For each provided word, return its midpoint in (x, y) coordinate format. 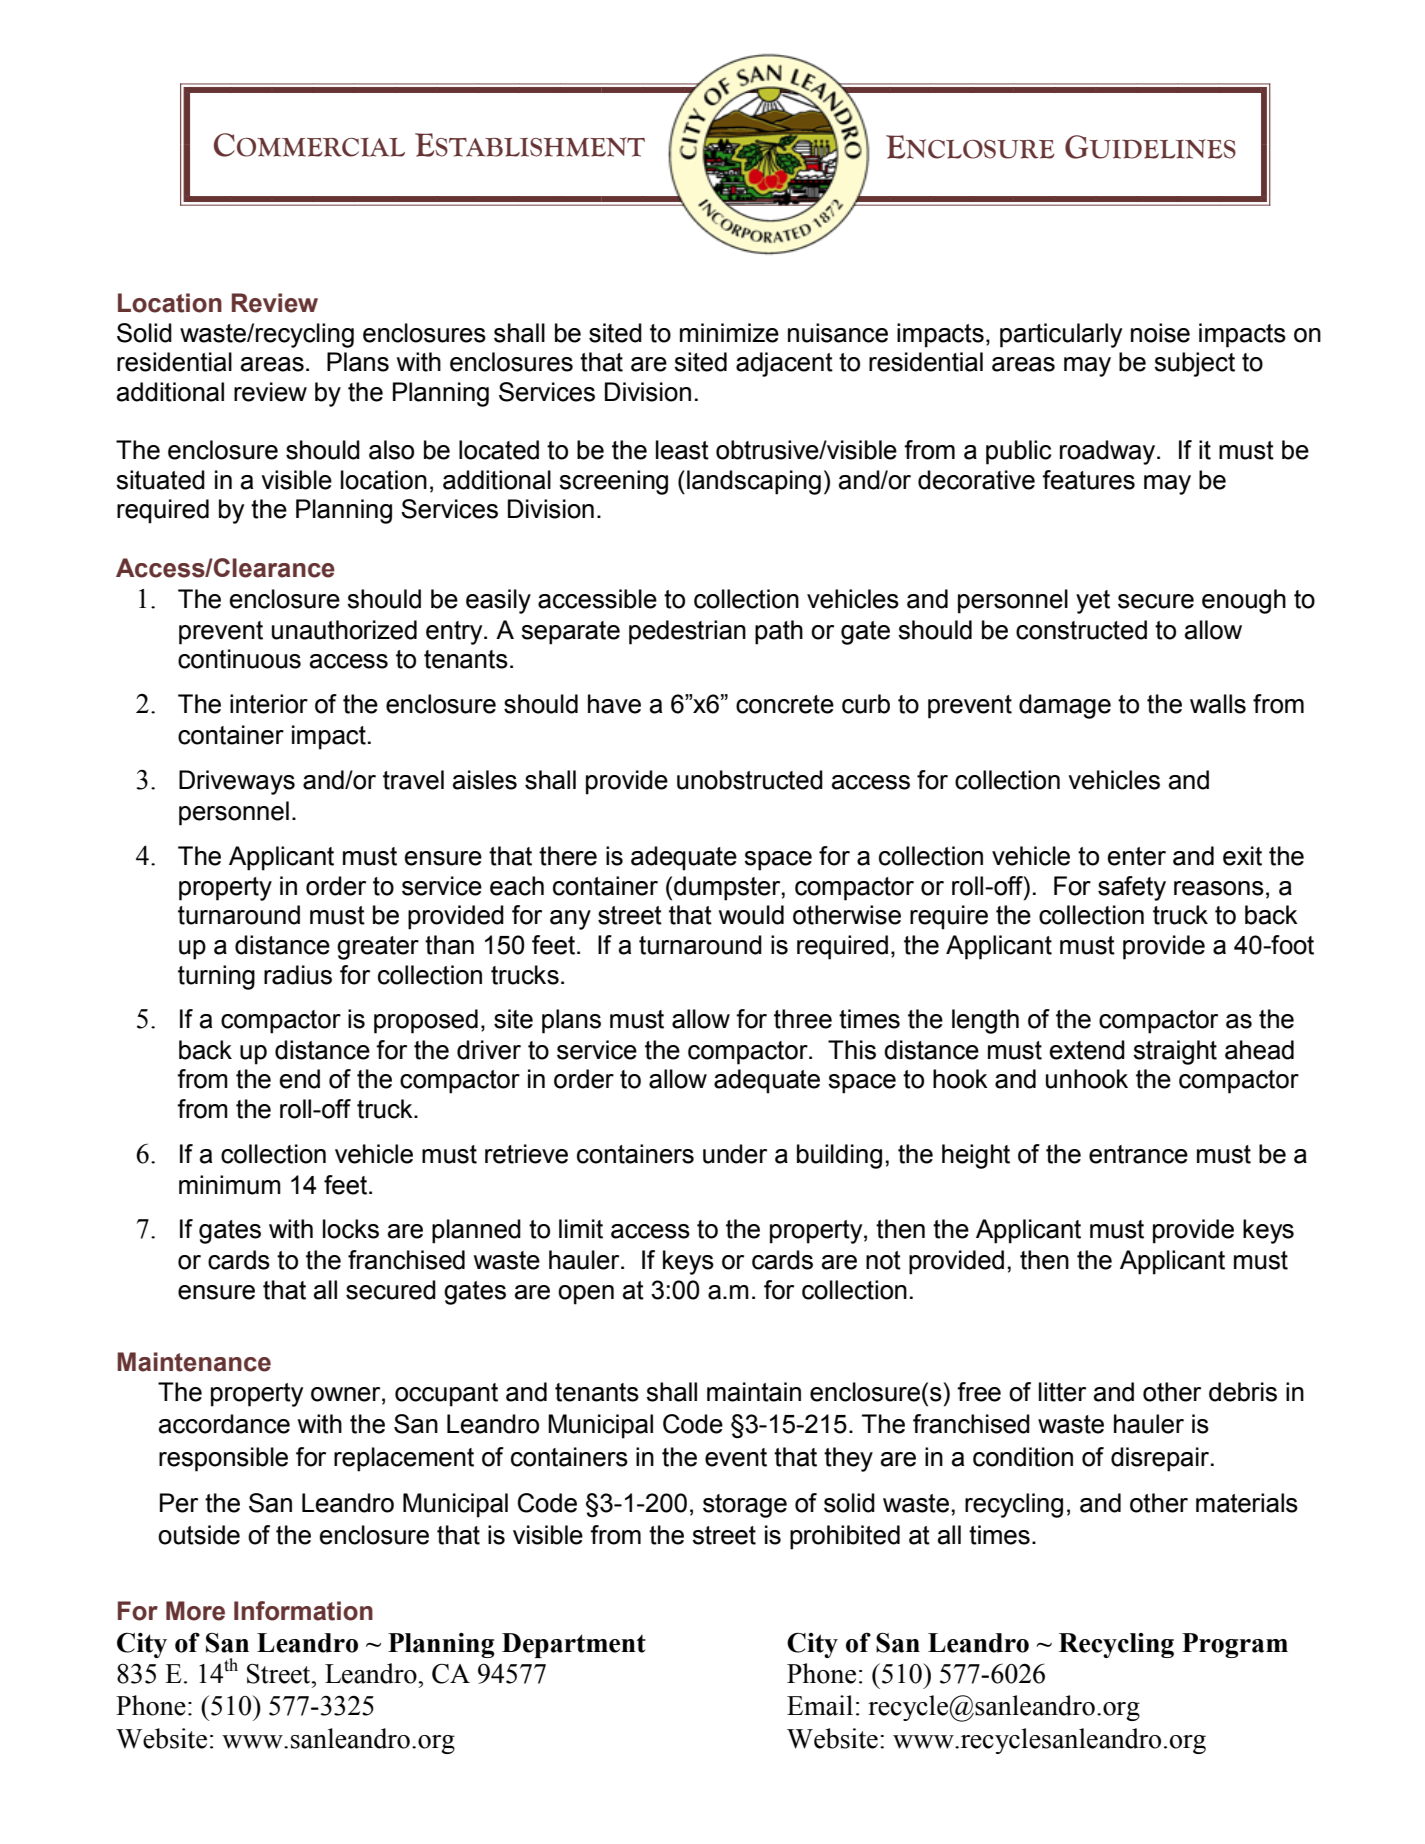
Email (820, 1705)
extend (1087, 1050)
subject (1194, 364)
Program (1235, 1645)
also (391, 450)
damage (1065, 706)
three (803, 1019)
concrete (785, 704)
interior (269, 704)
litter (1062, 1392)
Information (303, 1611)
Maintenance (194, 1362)
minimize (729, 333)
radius (298, 975)
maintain (754, 1392)
